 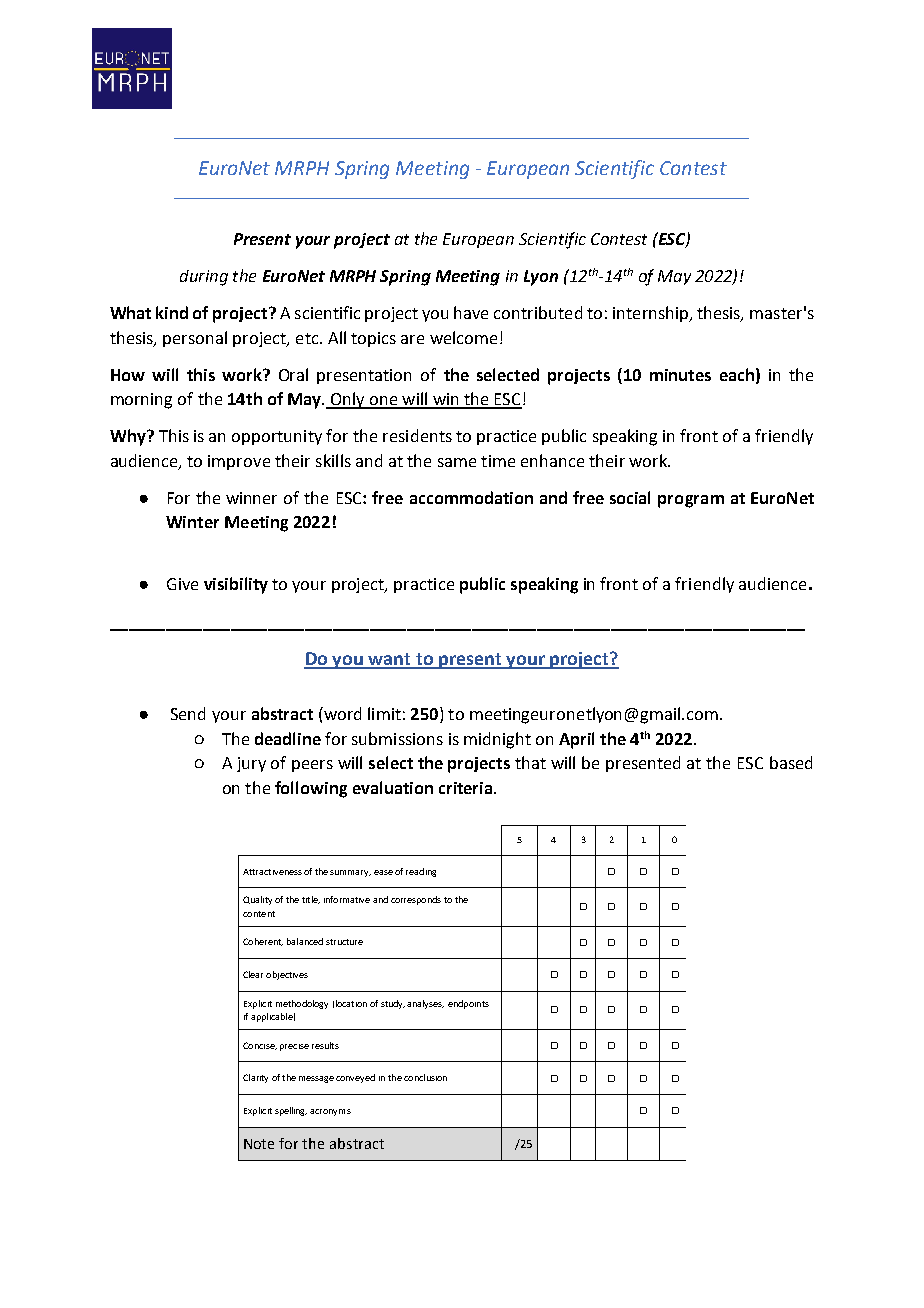 What do you see at coordinates (425, 1004) in the screenshot?
I see `analyses` at bounding box center [425, 1004].
